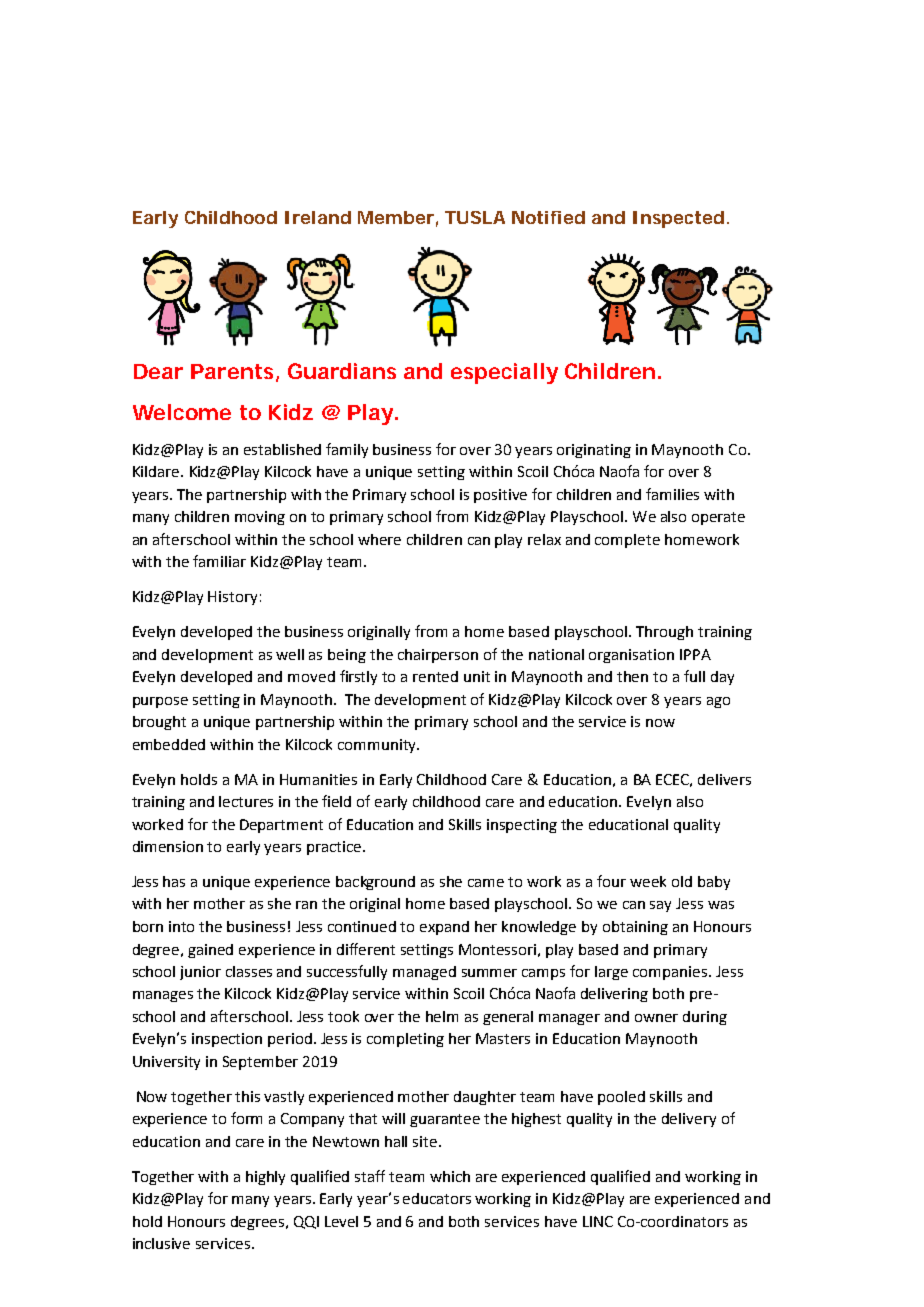 Image resolution: width=924 pixels, height=1307 pixels. Describe the element at coordinates (435, 676) in the document. I see `rented` at that location.
